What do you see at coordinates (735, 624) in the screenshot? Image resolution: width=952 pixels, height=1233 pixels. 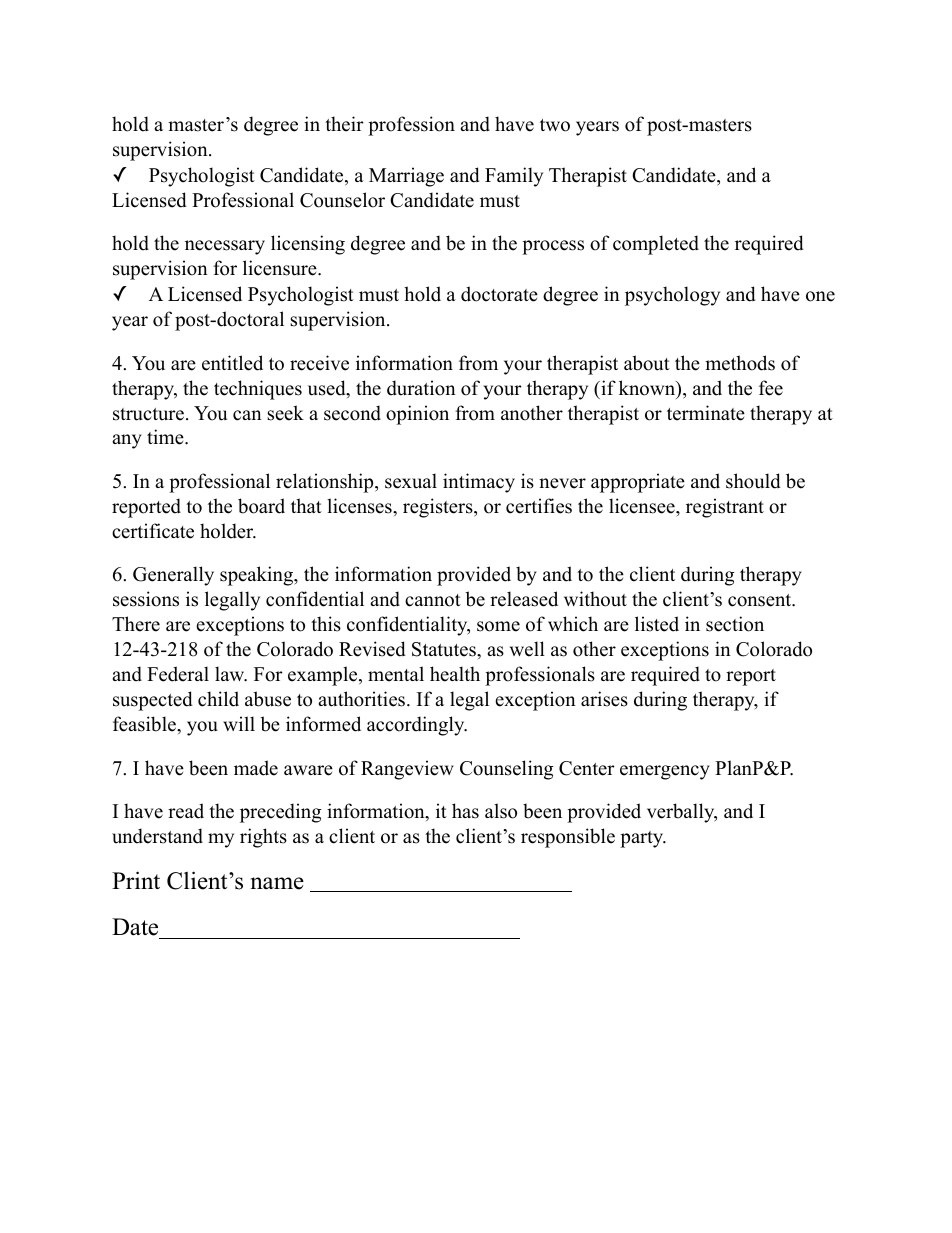 I see `section` at bounding box center [735, 624].
